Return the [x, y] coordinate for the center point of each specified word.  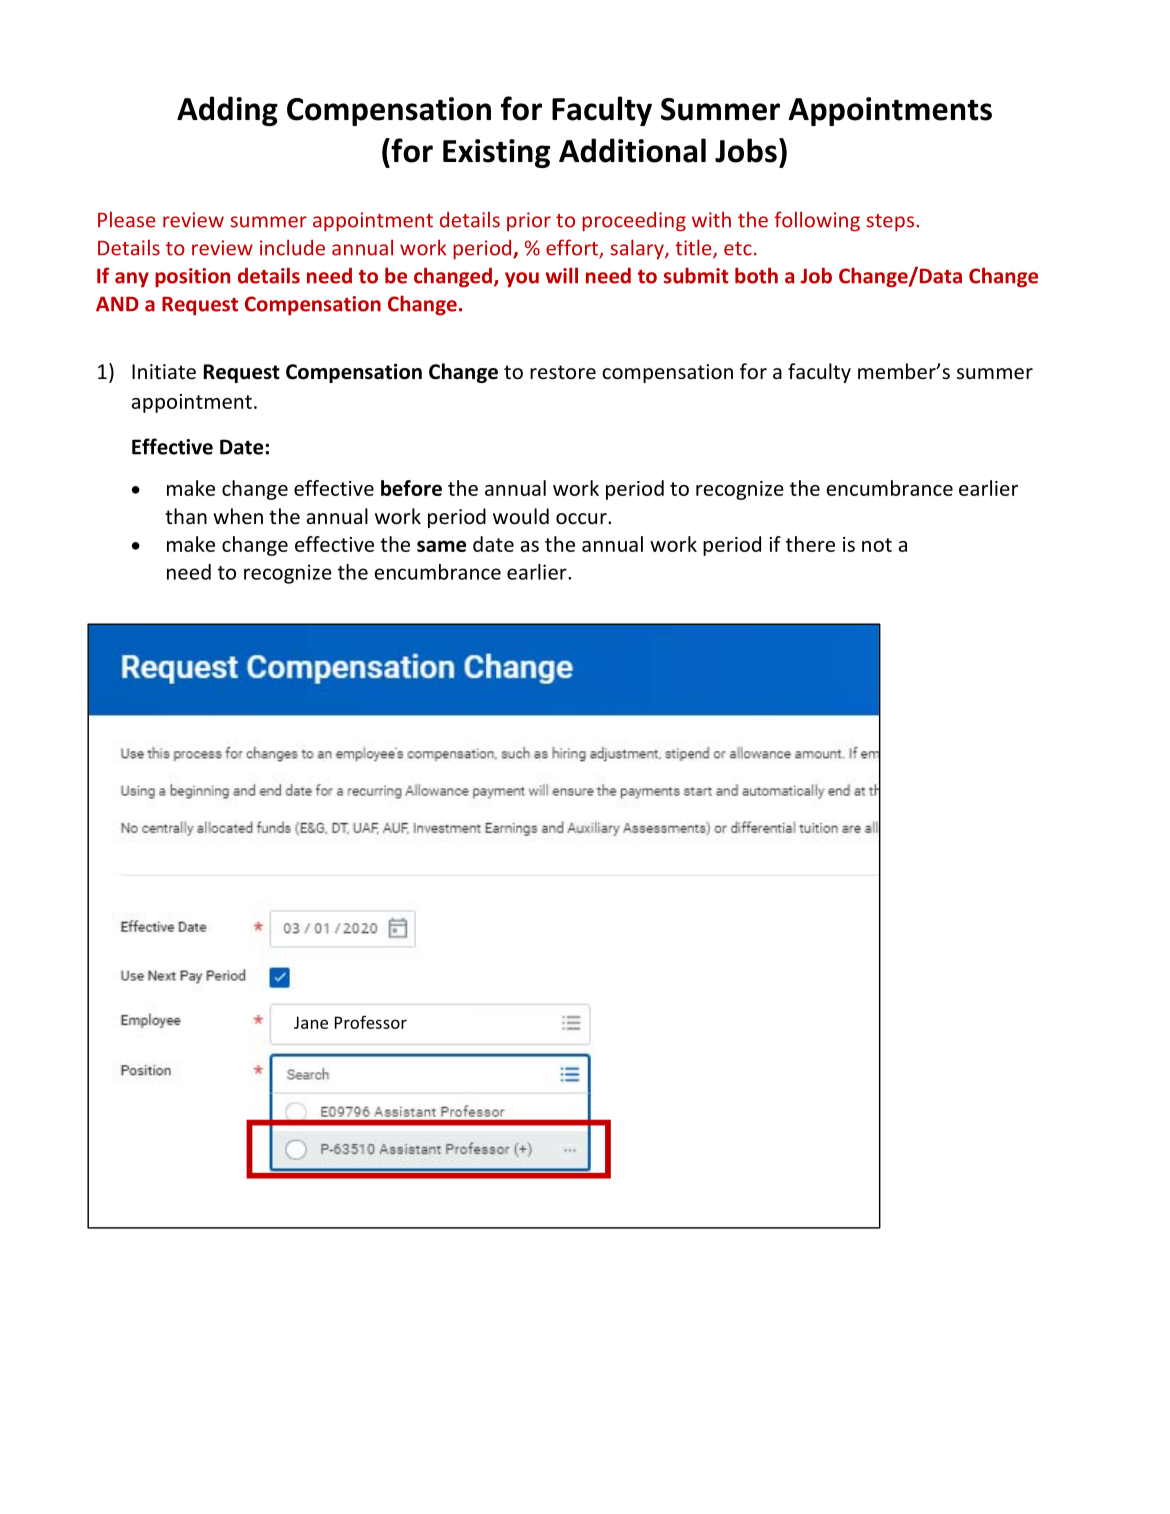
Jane [311, 1022]
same [441, 546]
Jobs [746, 150]
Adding [227, 111]
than [186, 516]
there [810, 544]
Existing [496, 153]
